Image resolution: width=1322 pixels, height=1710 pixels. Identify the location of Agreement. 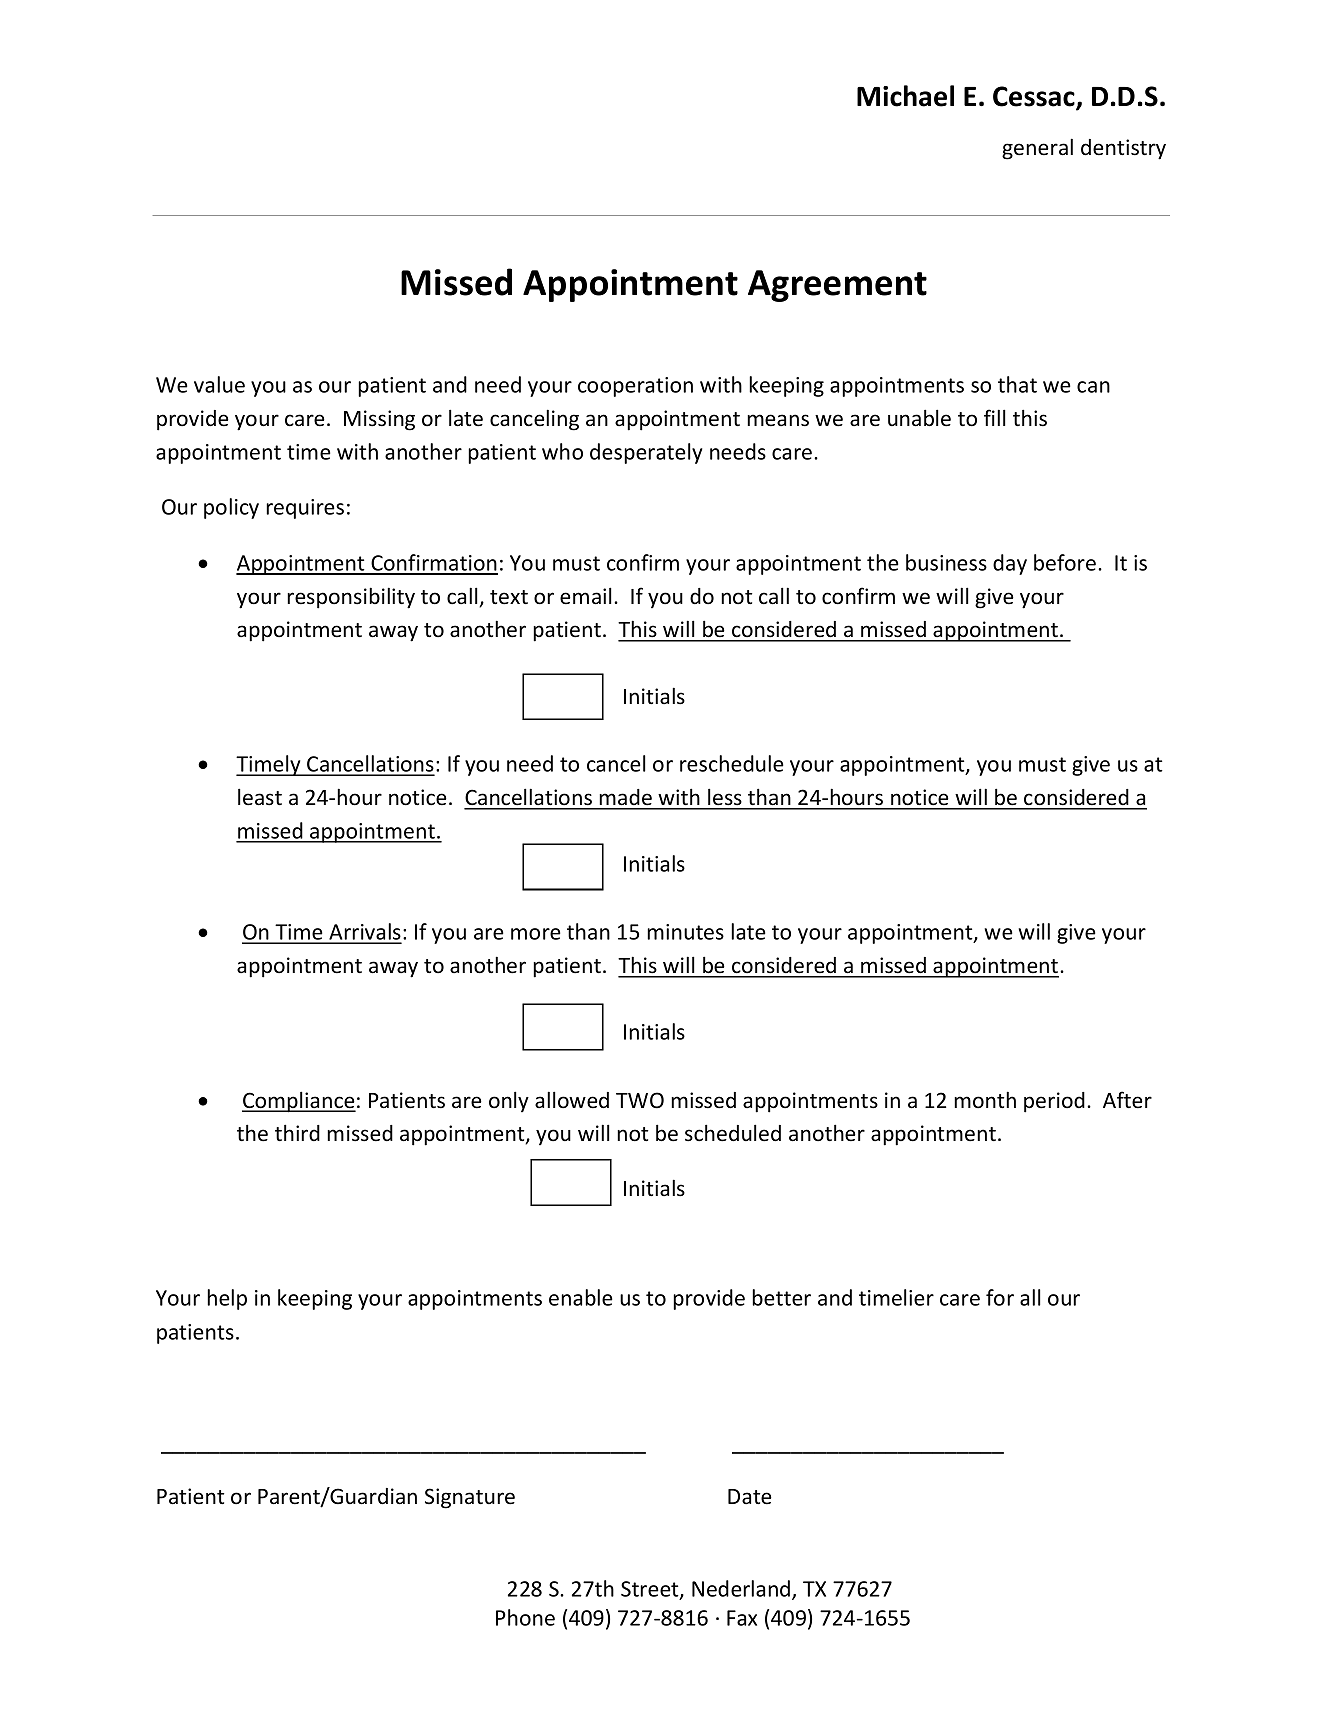
(837, 286).
